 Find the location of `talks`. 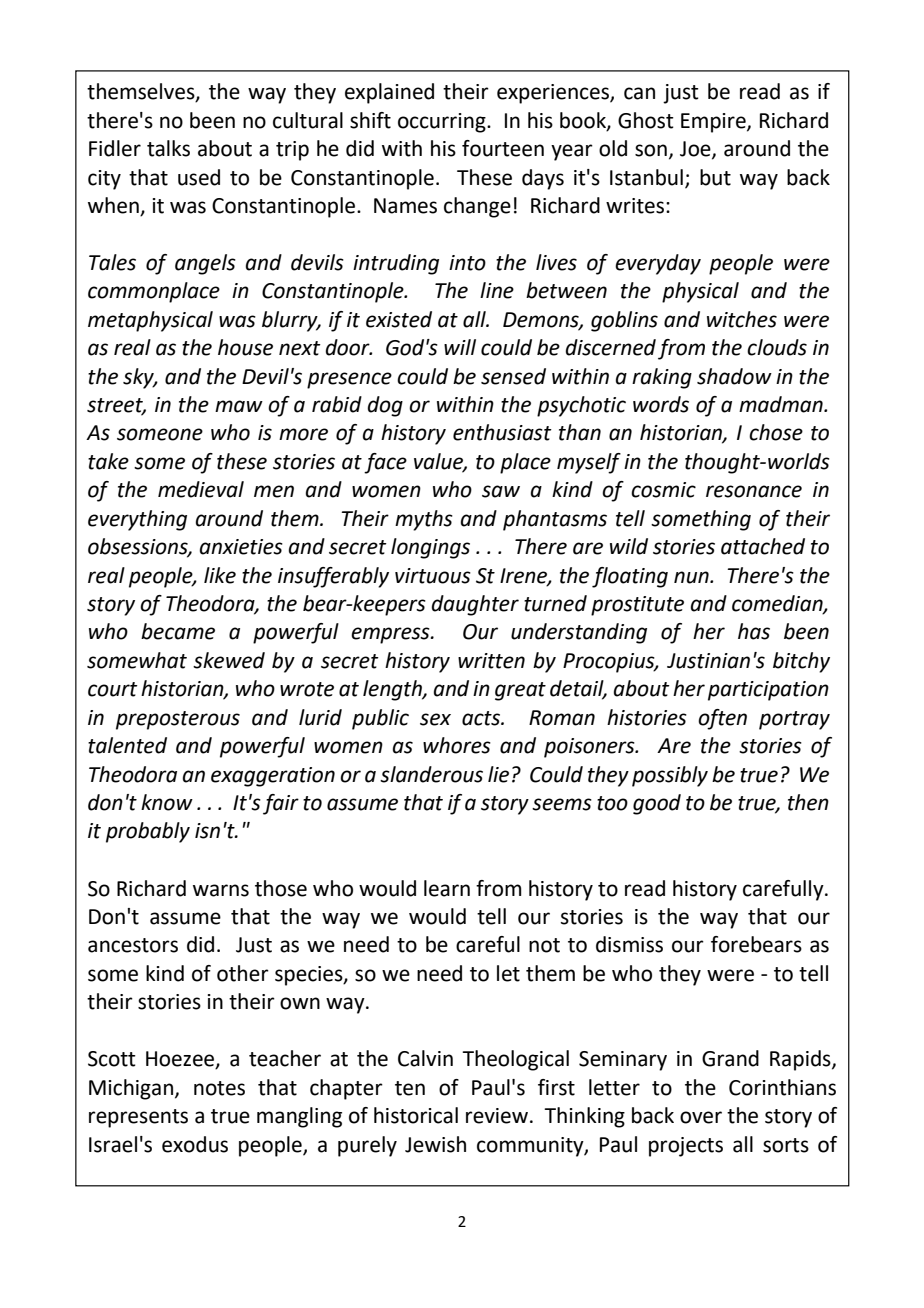

talks is located at coordinates (168, 148).
